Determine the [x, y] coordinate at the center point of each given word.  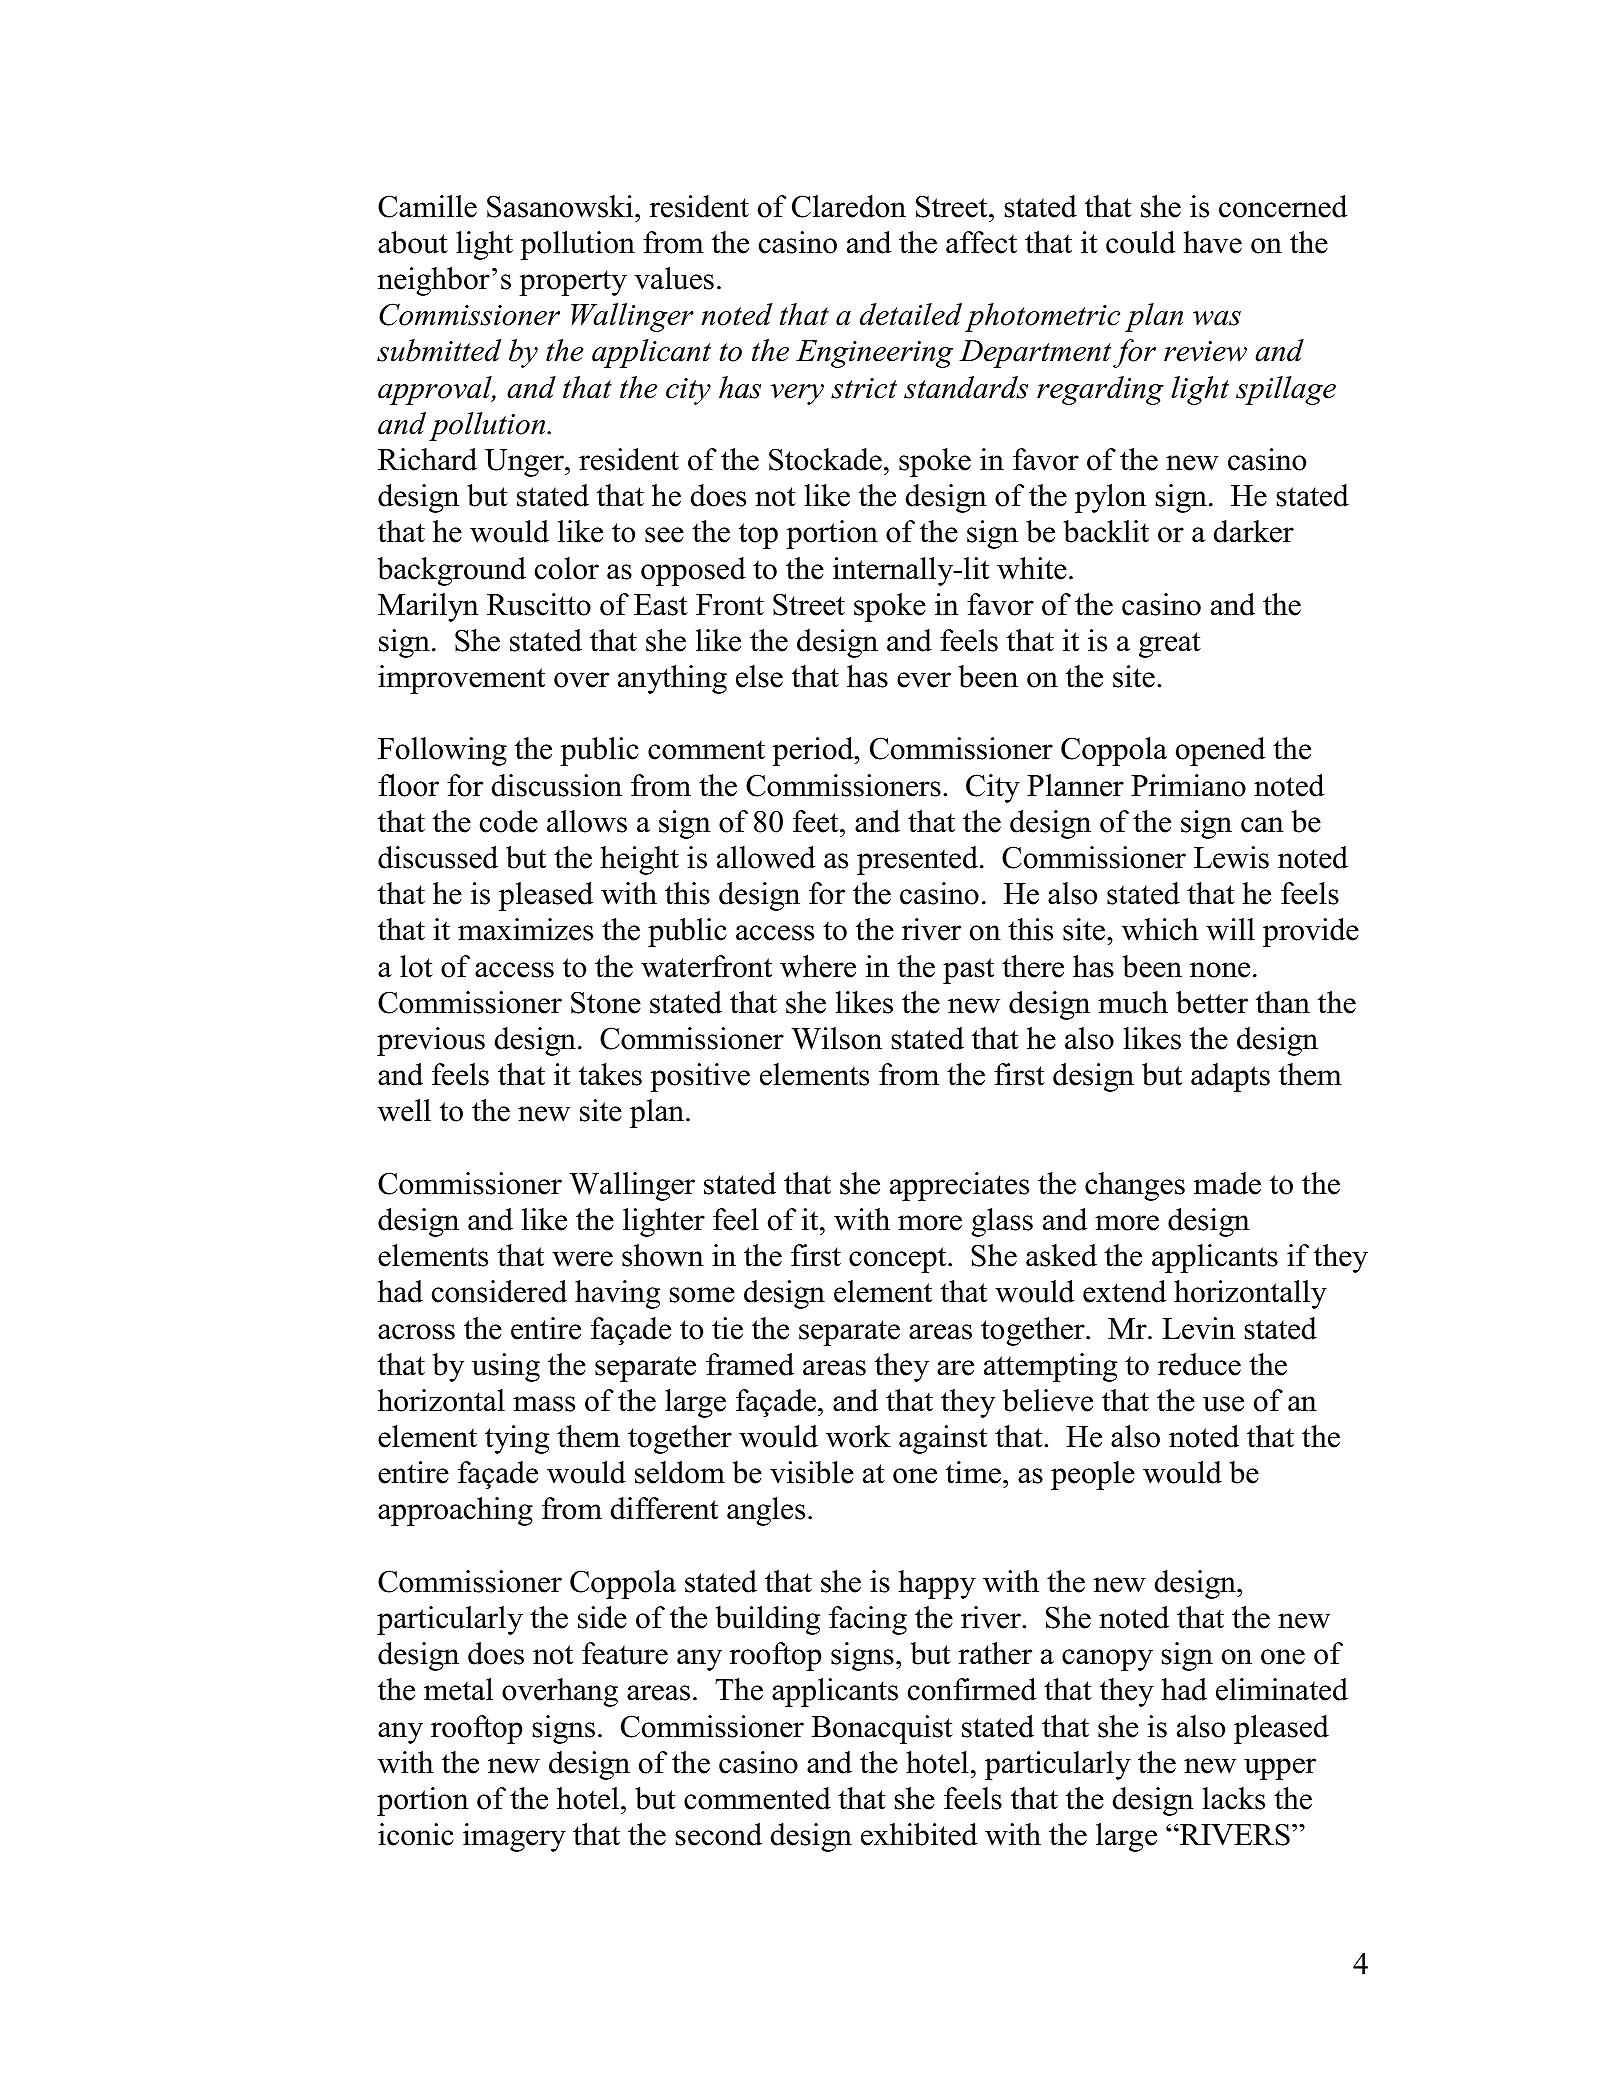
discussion [557, 785]
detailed [911, 314]
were [582, 1259]
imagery [514, 1837]
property [573, 283]
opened [1220, 751]
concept [899, 1260]
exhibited [919, 1834]
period [814, 751]
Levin [1198, 1328]
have [1212, 242]
